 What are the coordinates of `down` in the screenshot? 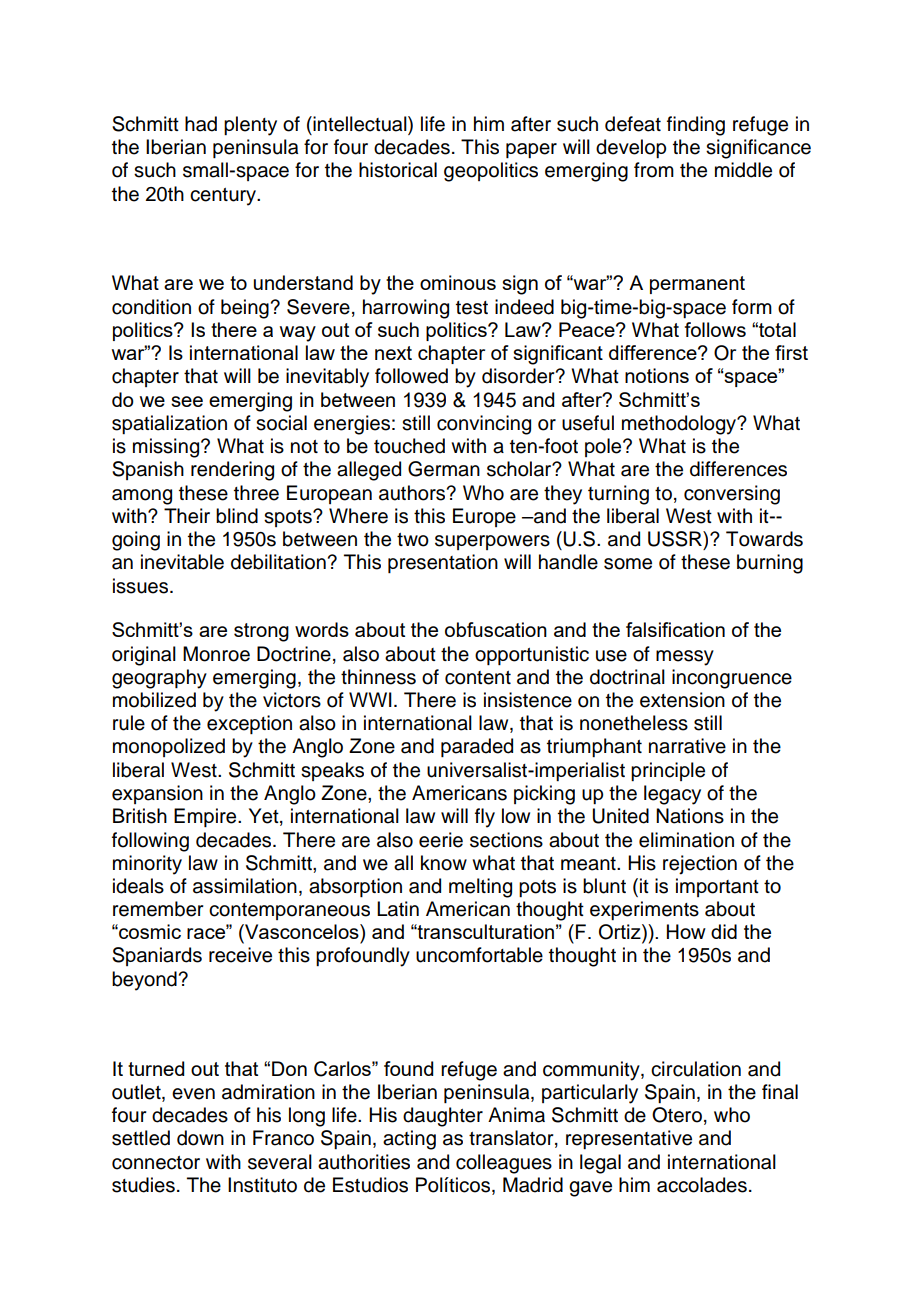 It's located at (200, 1138).
